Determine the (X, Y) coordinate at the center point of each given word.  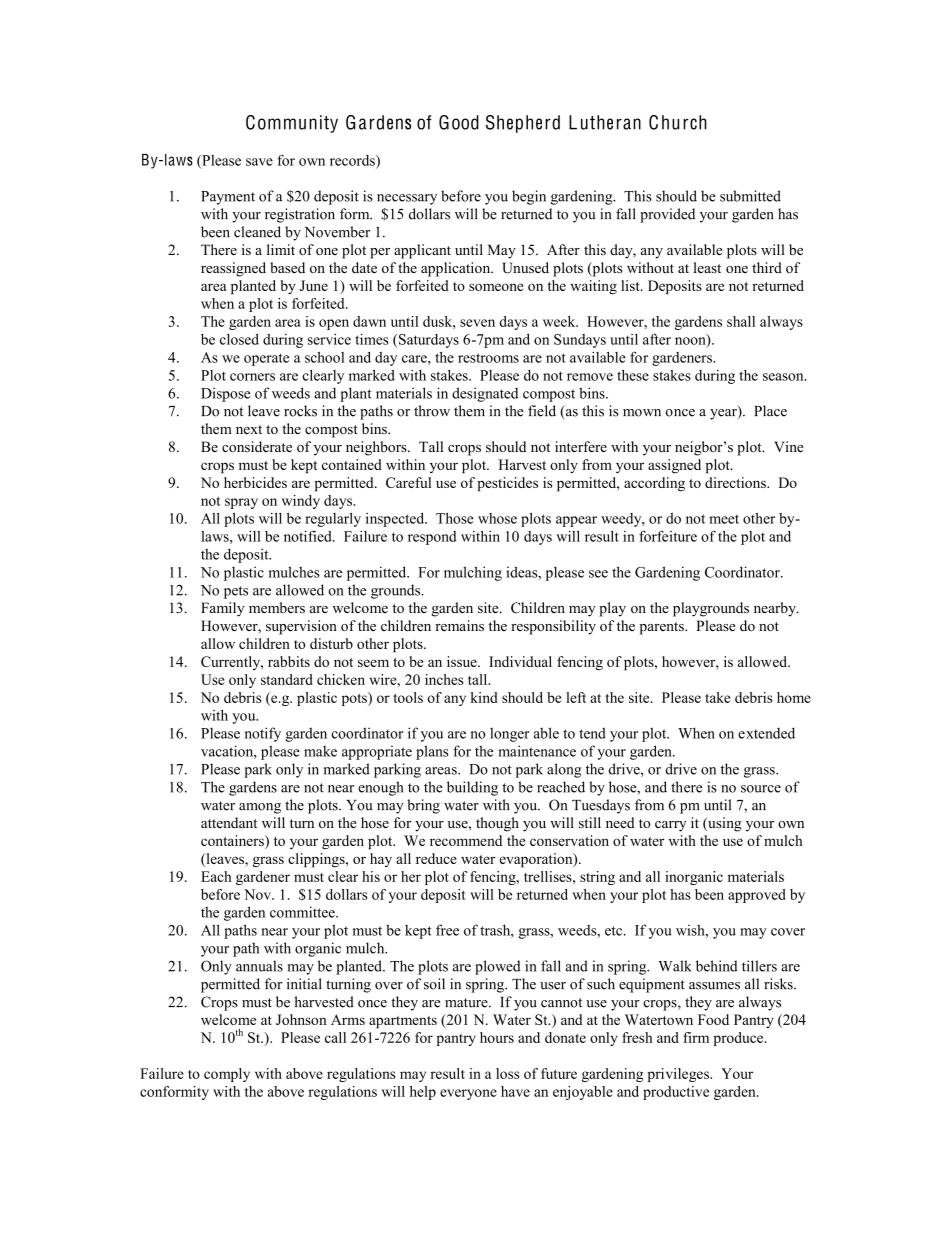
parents (662, 628)
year (724, 414)
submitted (750, 196)
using (724, 824)
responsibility (553, 627)
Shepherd (523, 124)
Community (292, 124)
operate (266, 359)
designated (485, 394)
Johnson (301, 1019)
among (260, 808)
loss (507, 1073)
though (497, 824)
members (277, 608)
